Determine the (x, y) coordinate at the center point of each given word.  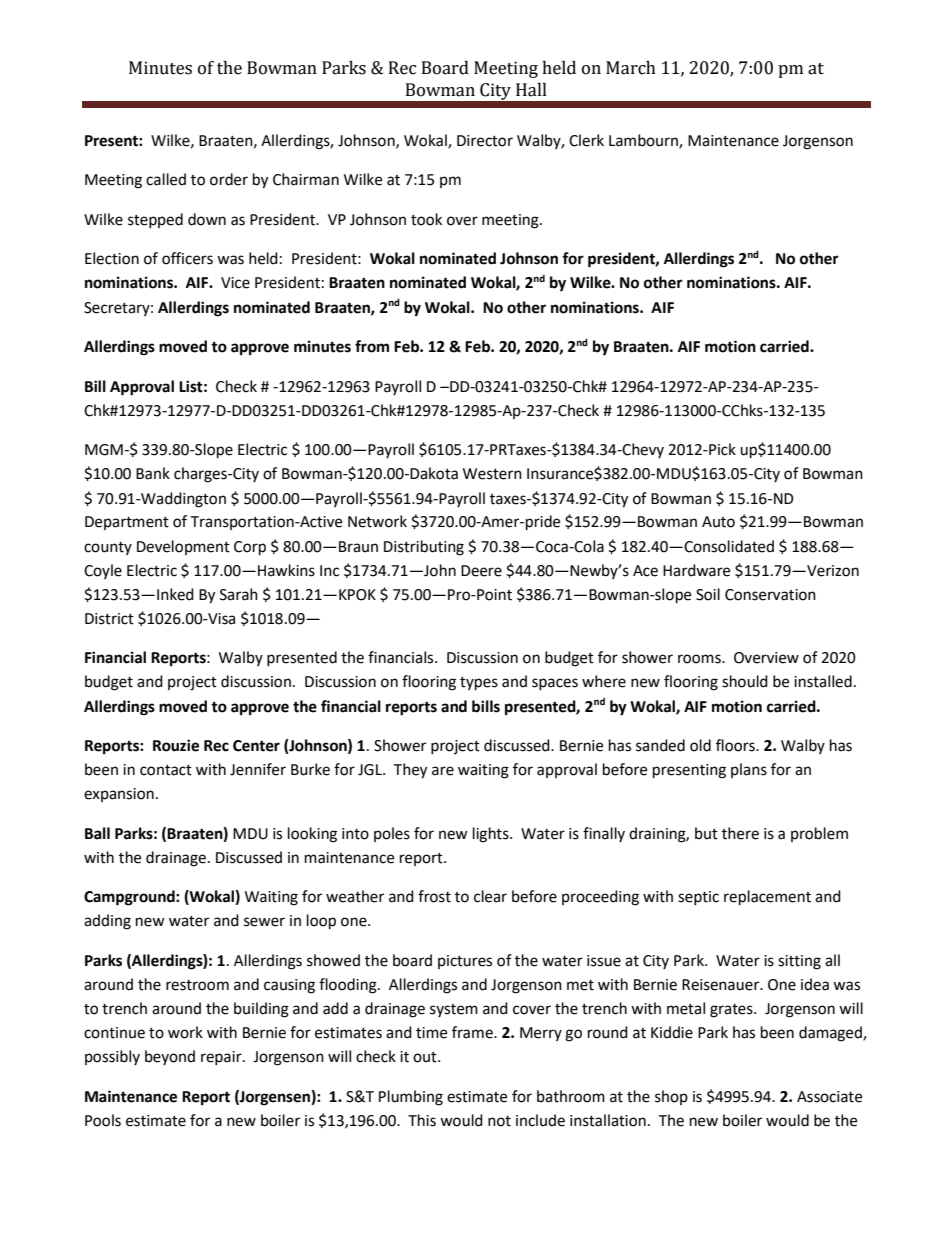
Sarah (239, 594)
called (166, 179)
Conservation (770, 595)
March (631, 68)
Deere (481, 571)
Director (485, 141)
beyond (170, 1057)
